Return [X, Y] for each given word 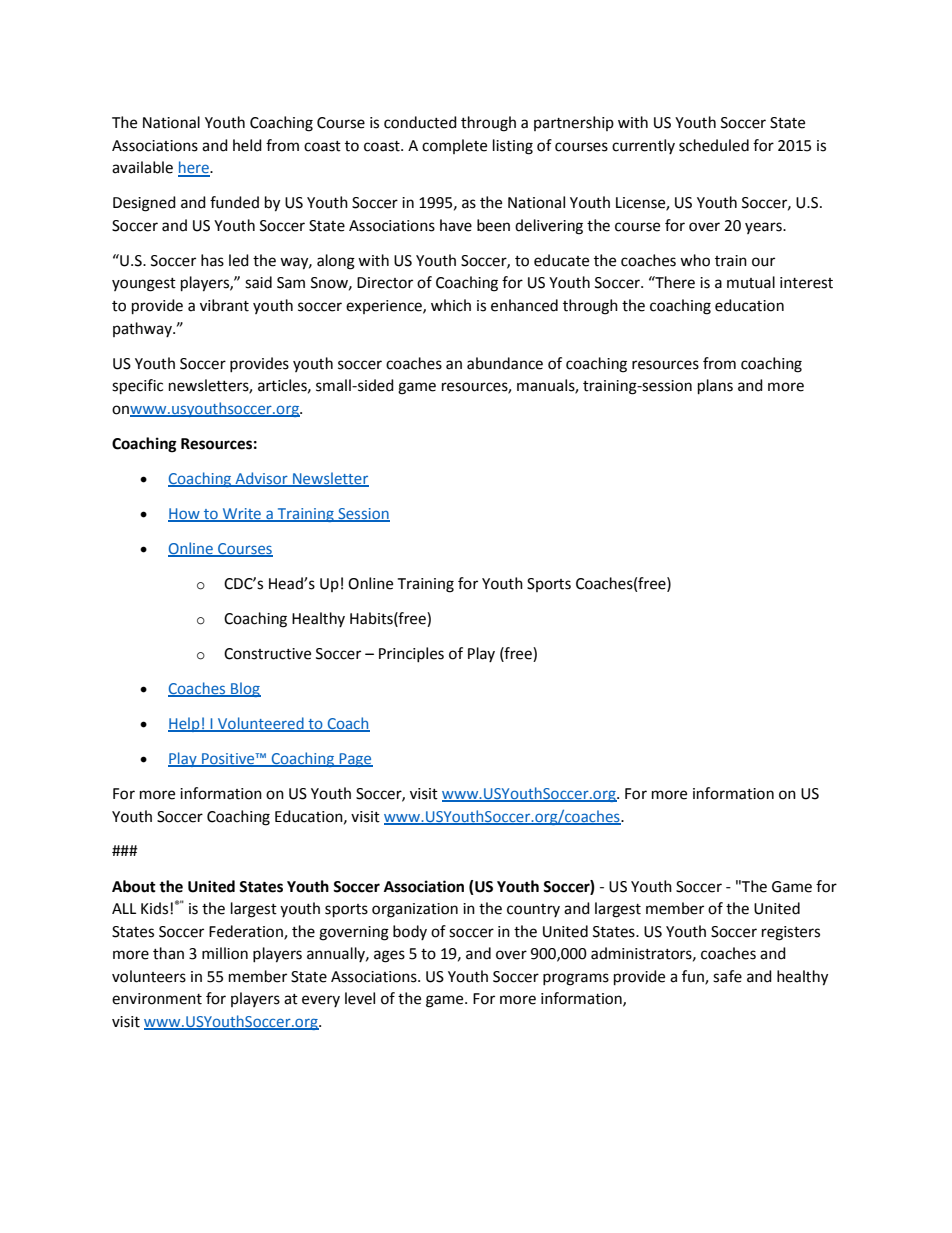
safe [727, 976]
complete [454, 146]
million [225, 953]
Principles [411, 654]
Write [242, 514]
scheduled [714, 145]
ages [389, 956]
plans [715, 387]
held [247, 145]
